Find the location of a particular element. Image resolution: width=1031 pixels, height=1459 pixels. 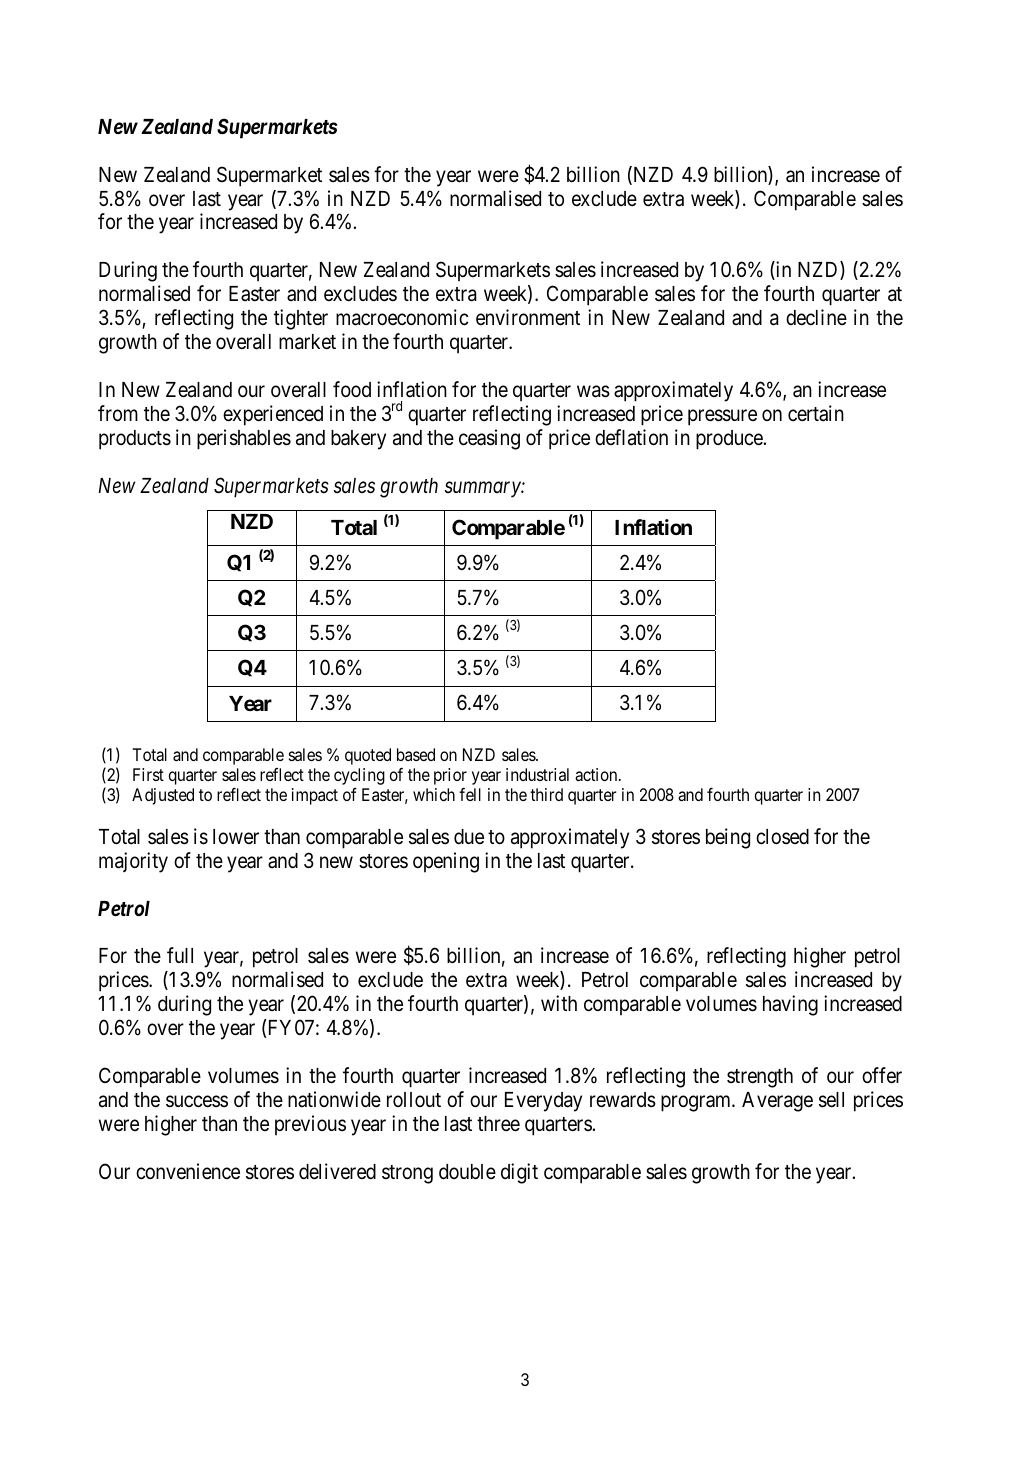

First is located at coordinates (148, 774).
